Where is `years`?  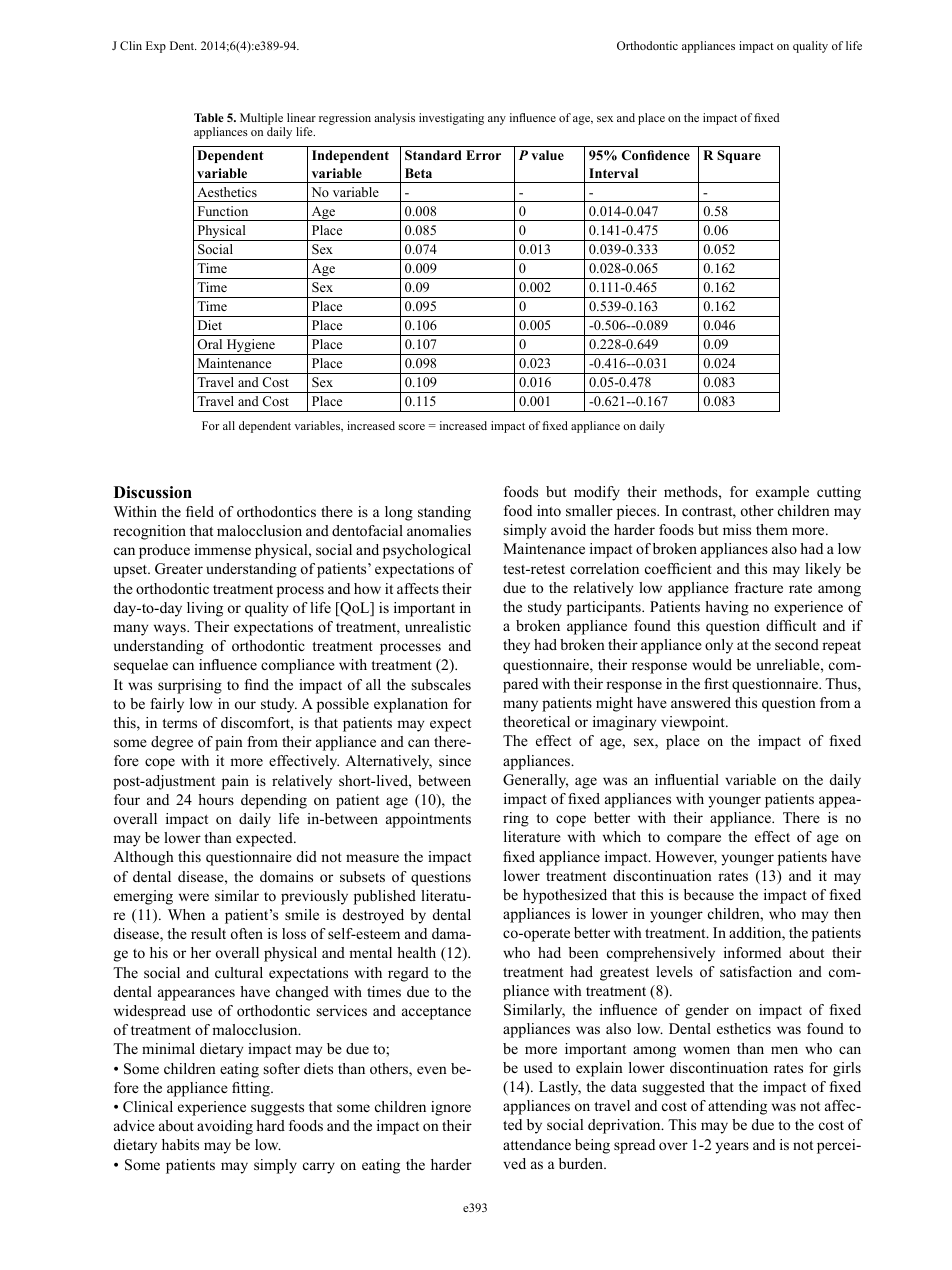 years is located at coordinates (732, 1148).
